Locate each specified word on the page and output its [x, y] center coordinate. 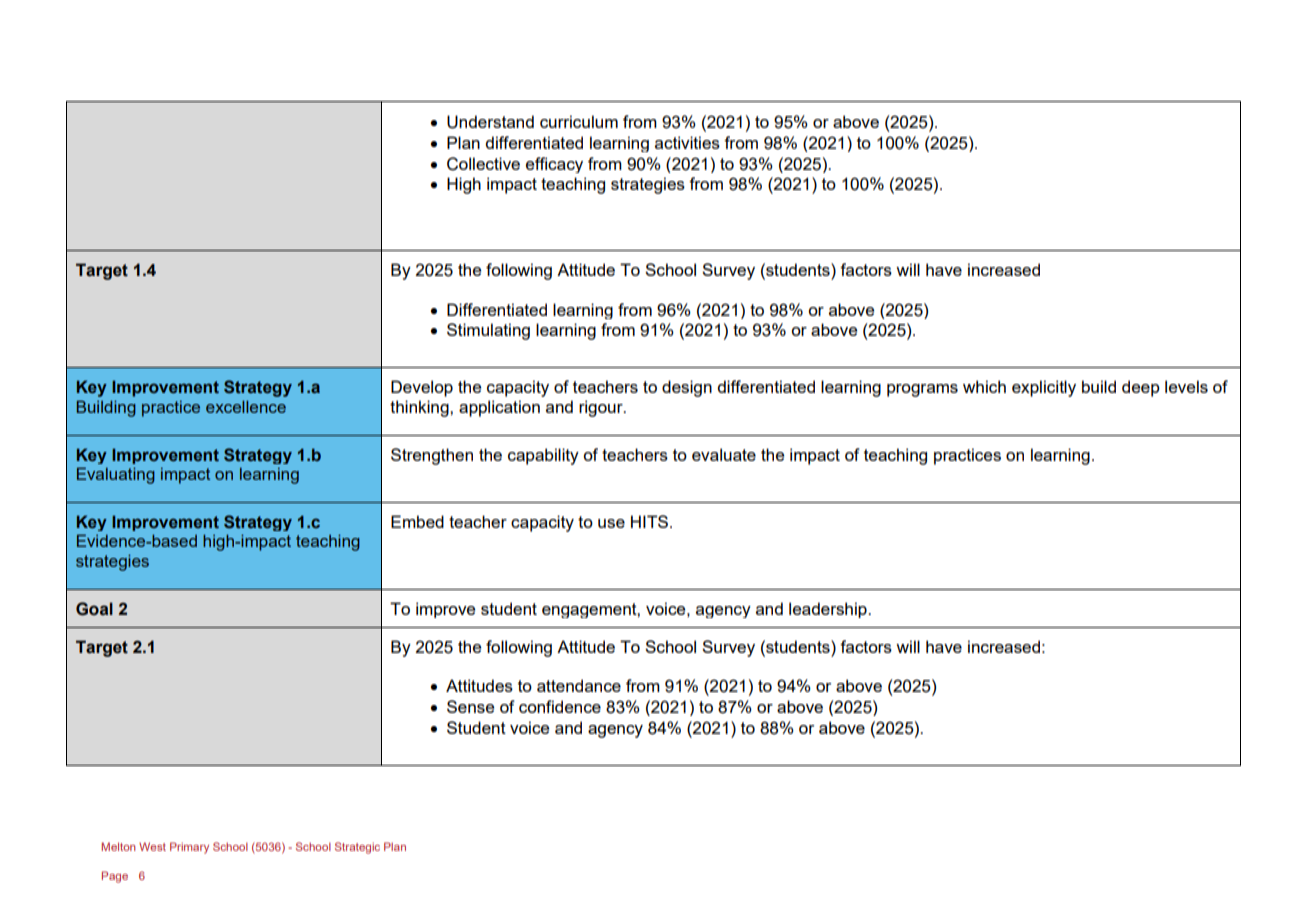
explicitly [1044, 388]
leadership [829, 610]
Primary [189, 848]
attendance [579, 685]
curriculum [579, 121]
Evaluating [116, 475]
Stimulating [488, 331]
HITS [649, 521]
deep [1141, 388]
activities [687, 142]
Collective [483, 164]
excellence [246, 407]
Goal [94, 609]
